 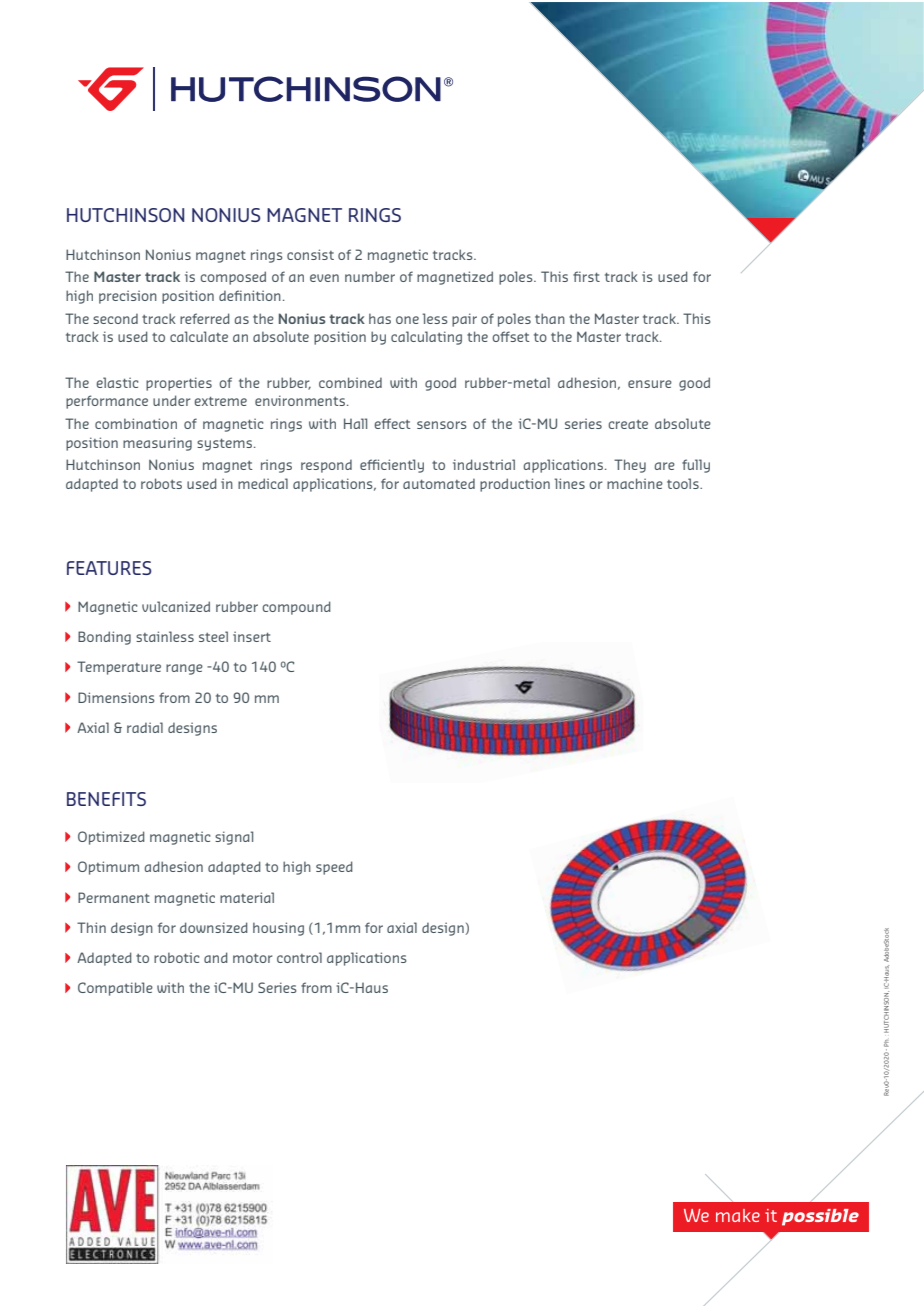 What do you see at coordinates (234, 838) in the document?
I see `signal` at bounding box center [234, 838].
